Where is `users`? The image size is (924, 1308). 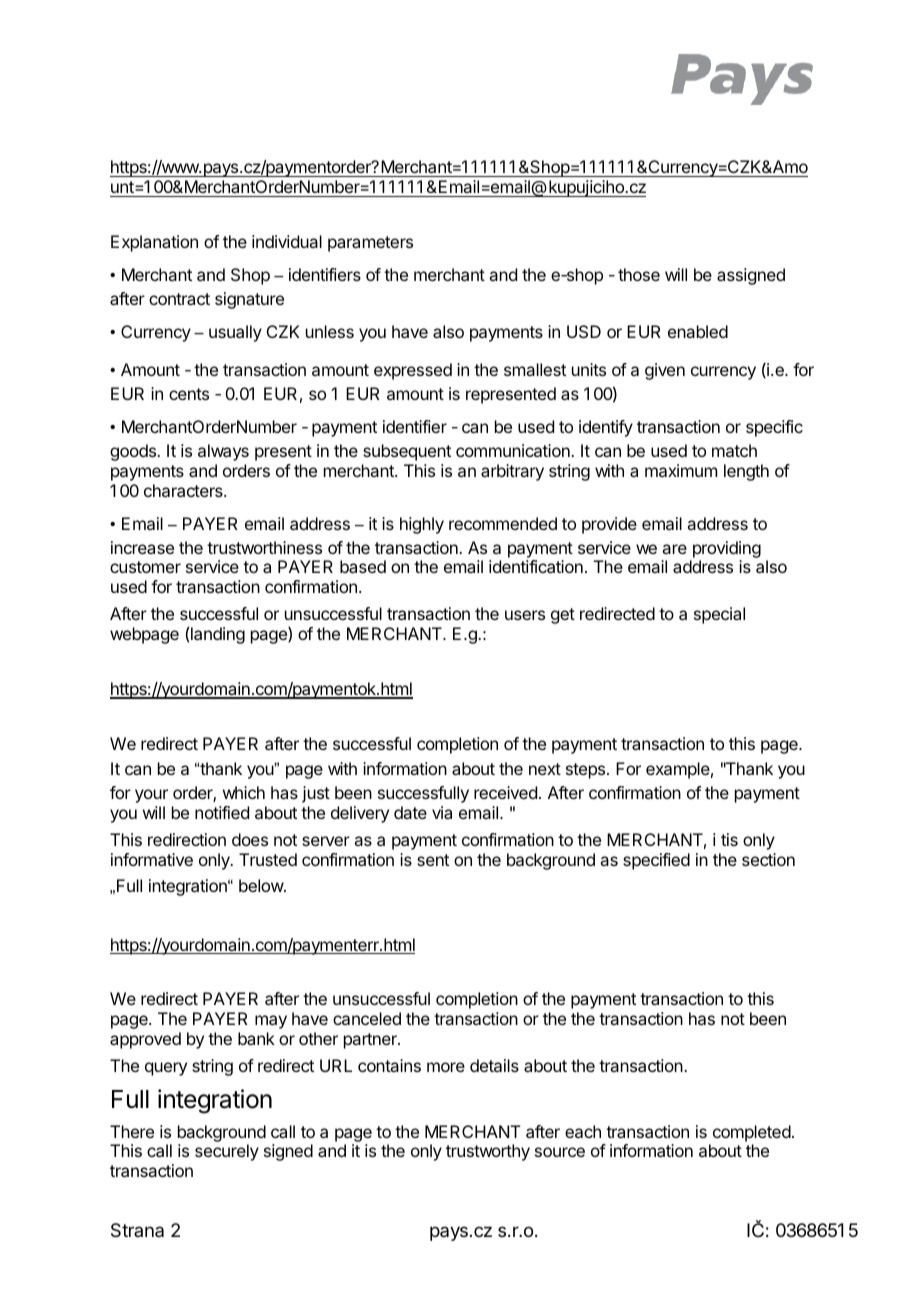
users is located at coordinates (525, 615).
